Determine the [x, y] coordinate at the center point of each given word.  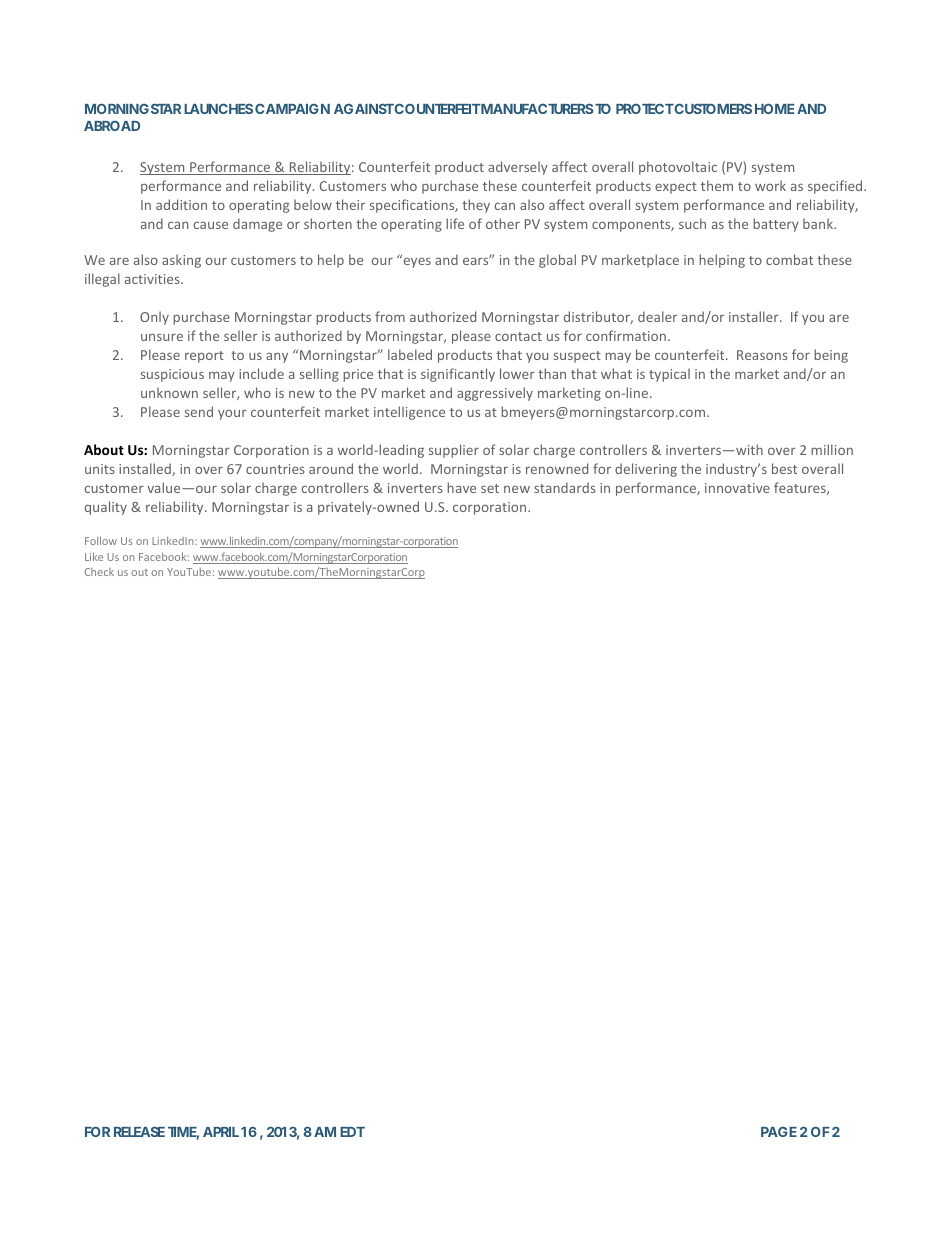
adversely [518, 168]
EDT [352, 1132]
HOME [774, 108]
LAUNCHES [218, 108]
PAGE [779, 1132]
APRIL [221, 1132]
